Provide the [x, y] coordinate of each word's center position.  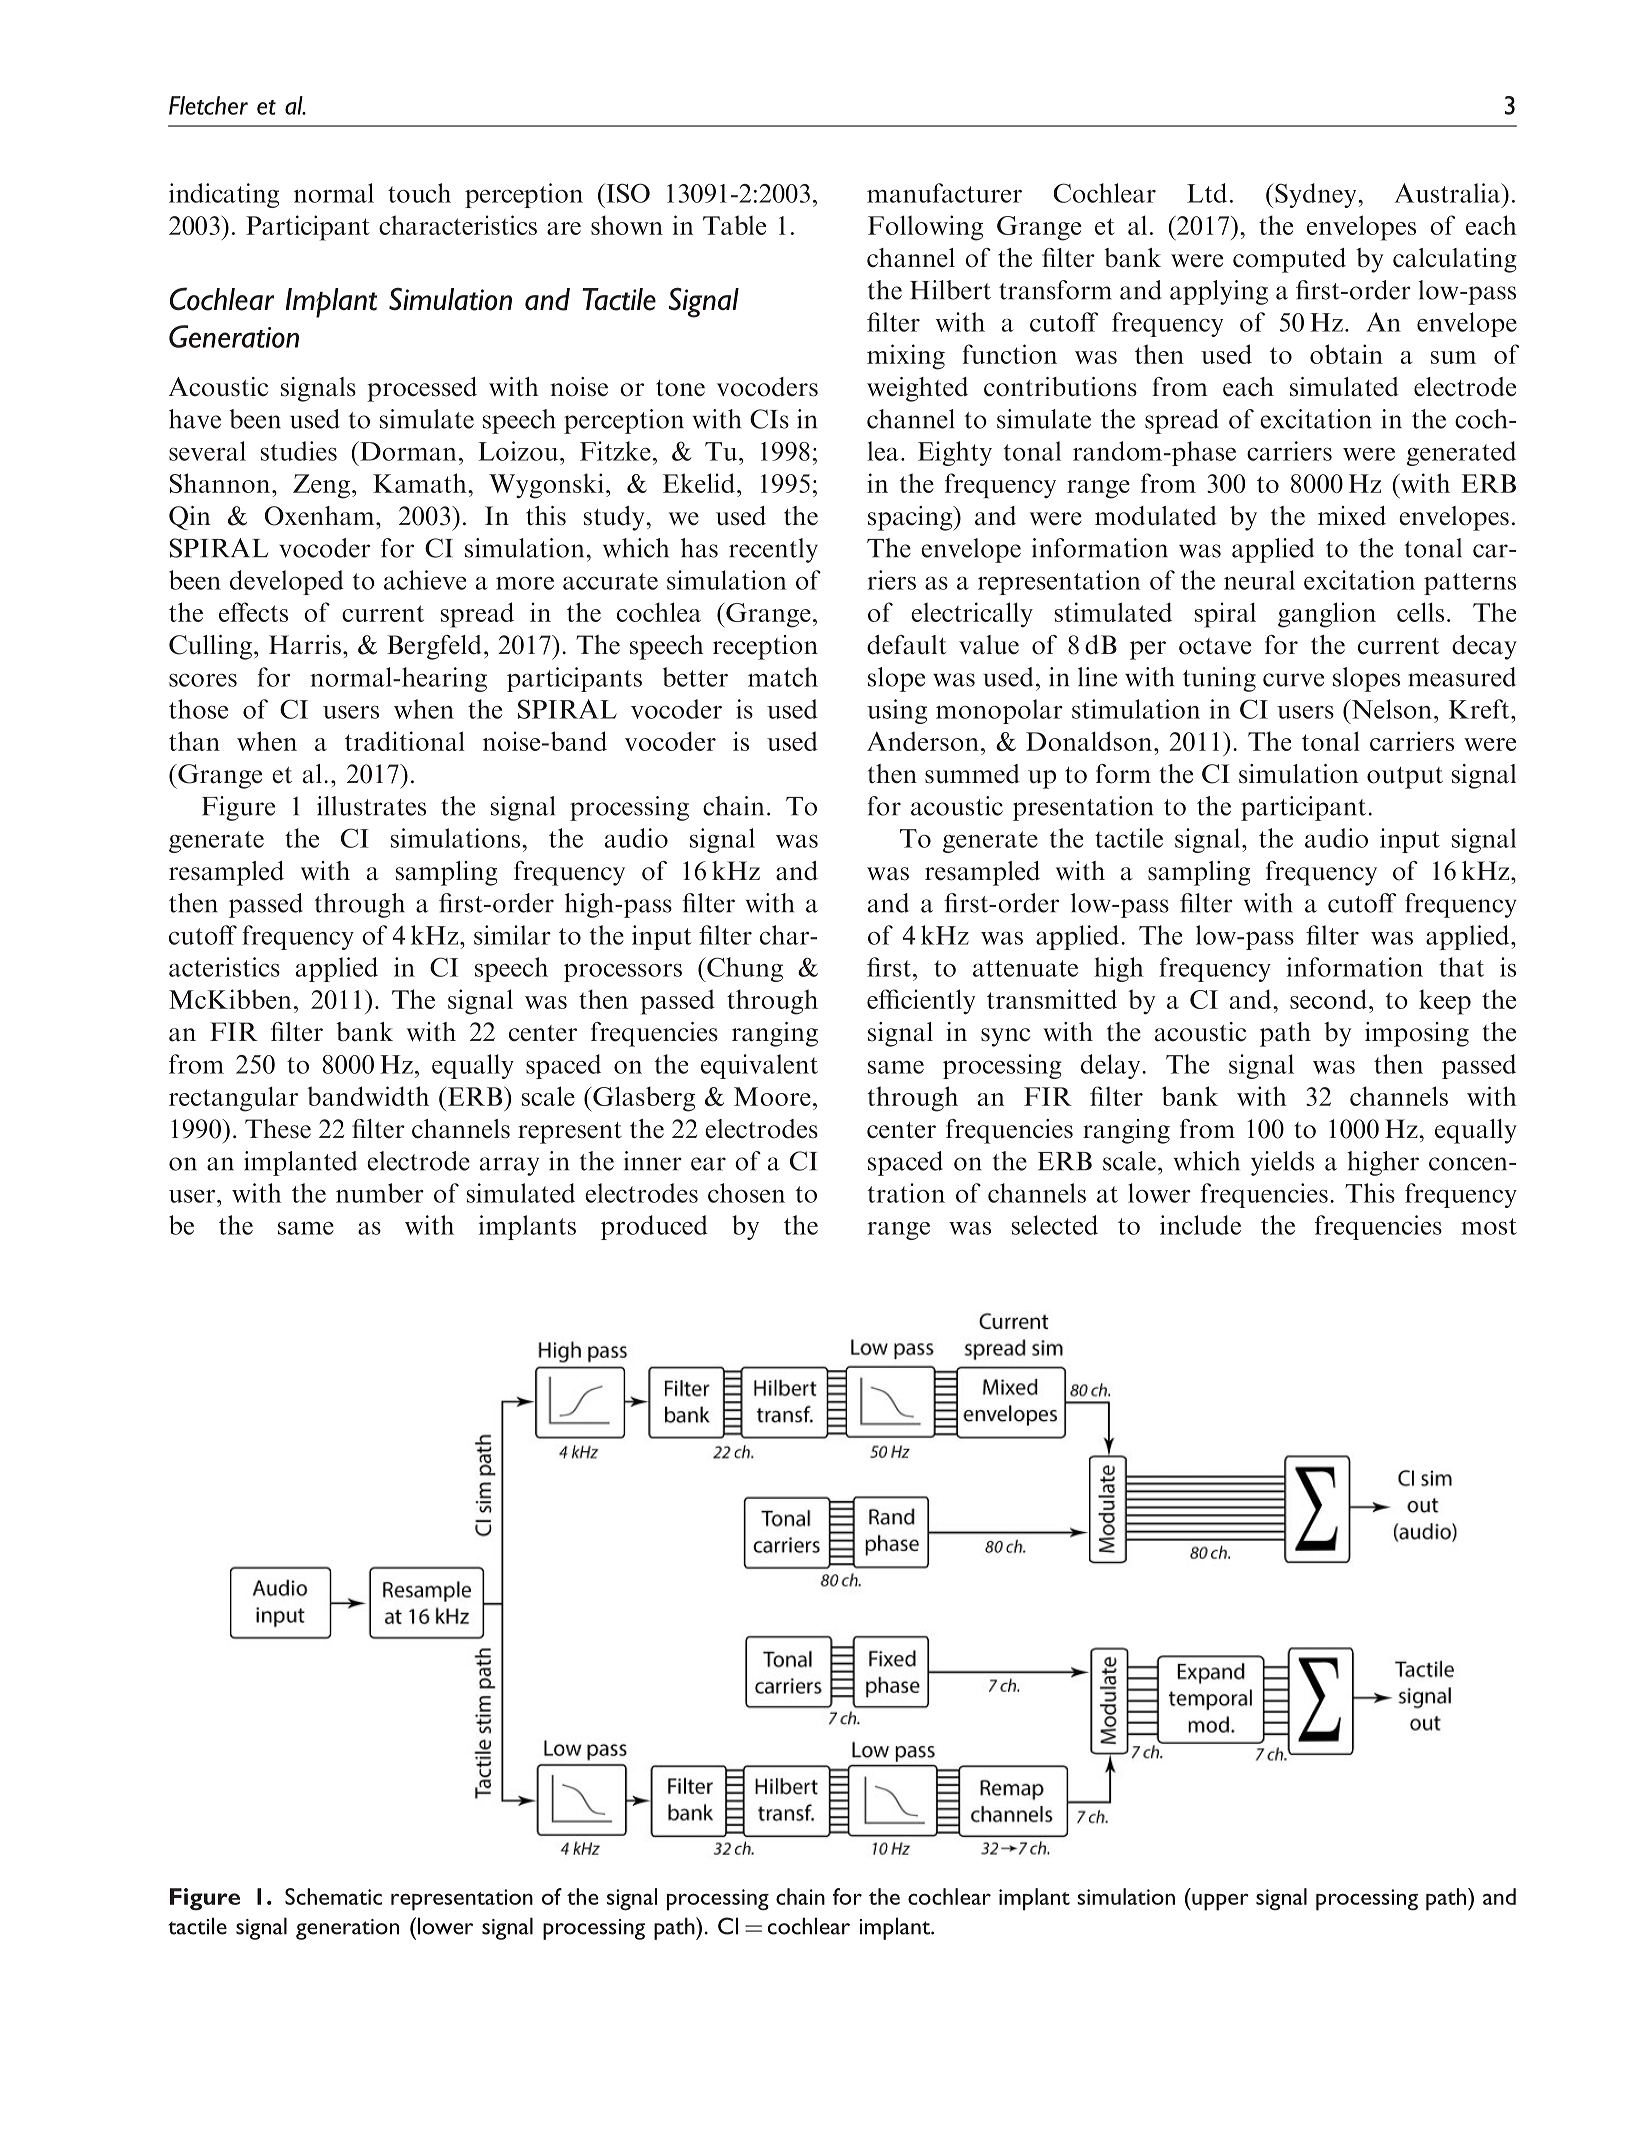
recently [773, 550]
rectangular [233, 1099]
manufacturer [944, 193]
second [1328, 999]
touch [419, 193]
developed [287, 582]
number [380, 1193]
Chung [744, 969]
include [1200, 1225]
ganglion [1327, 615]
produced [654, 1227]
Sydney [1316, 195]
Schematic [333, 1896]
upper [1219, 1902]
